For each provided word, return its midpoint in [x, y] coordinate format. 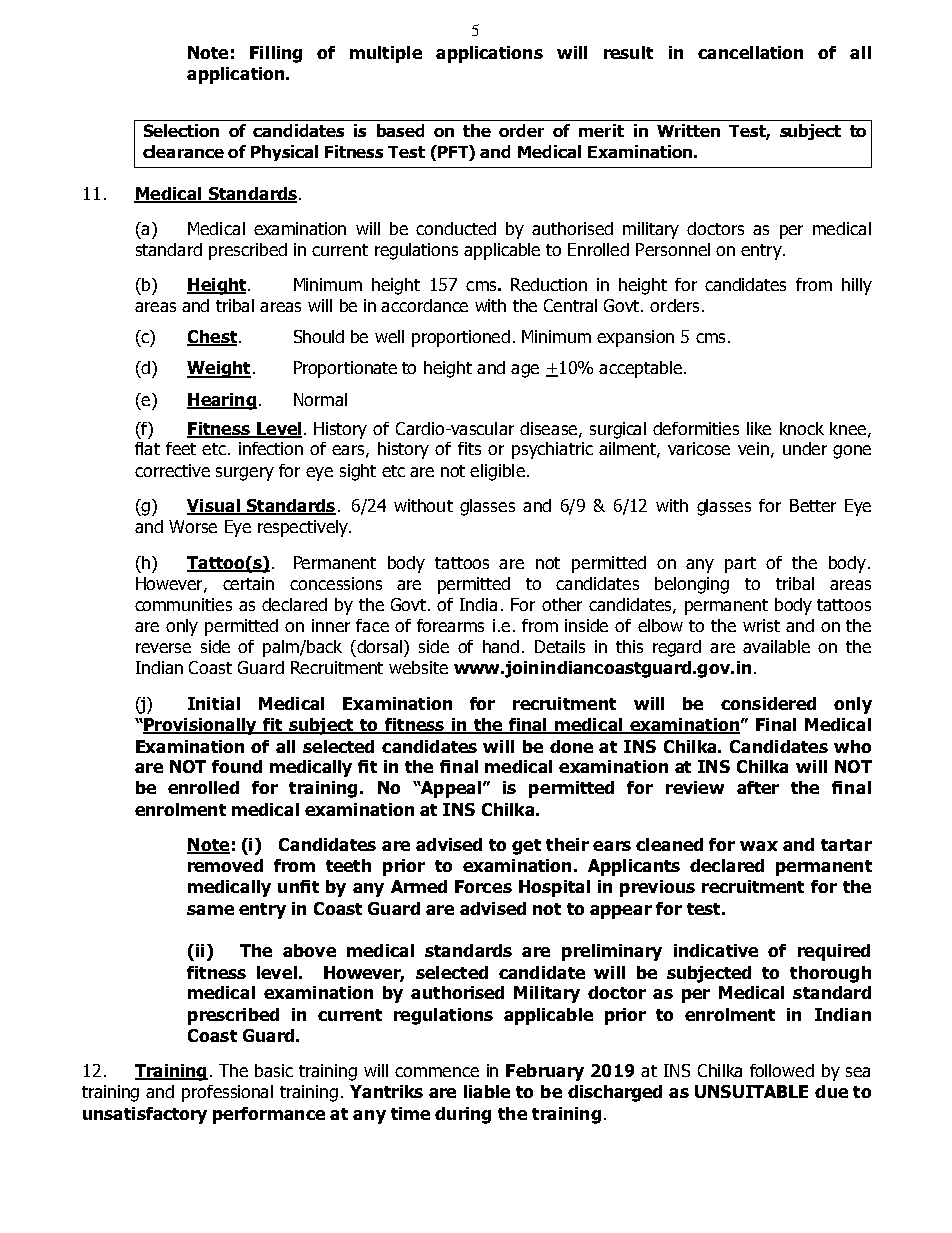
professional [227, 1093]
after [758, 787]
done [571, 746]
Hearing [222, 401]
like [759, 428]
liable [487, 1091]
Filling [276, 54]
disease [548, 428]
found [237, 766]
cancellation [750, 52]
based [400, 130]
